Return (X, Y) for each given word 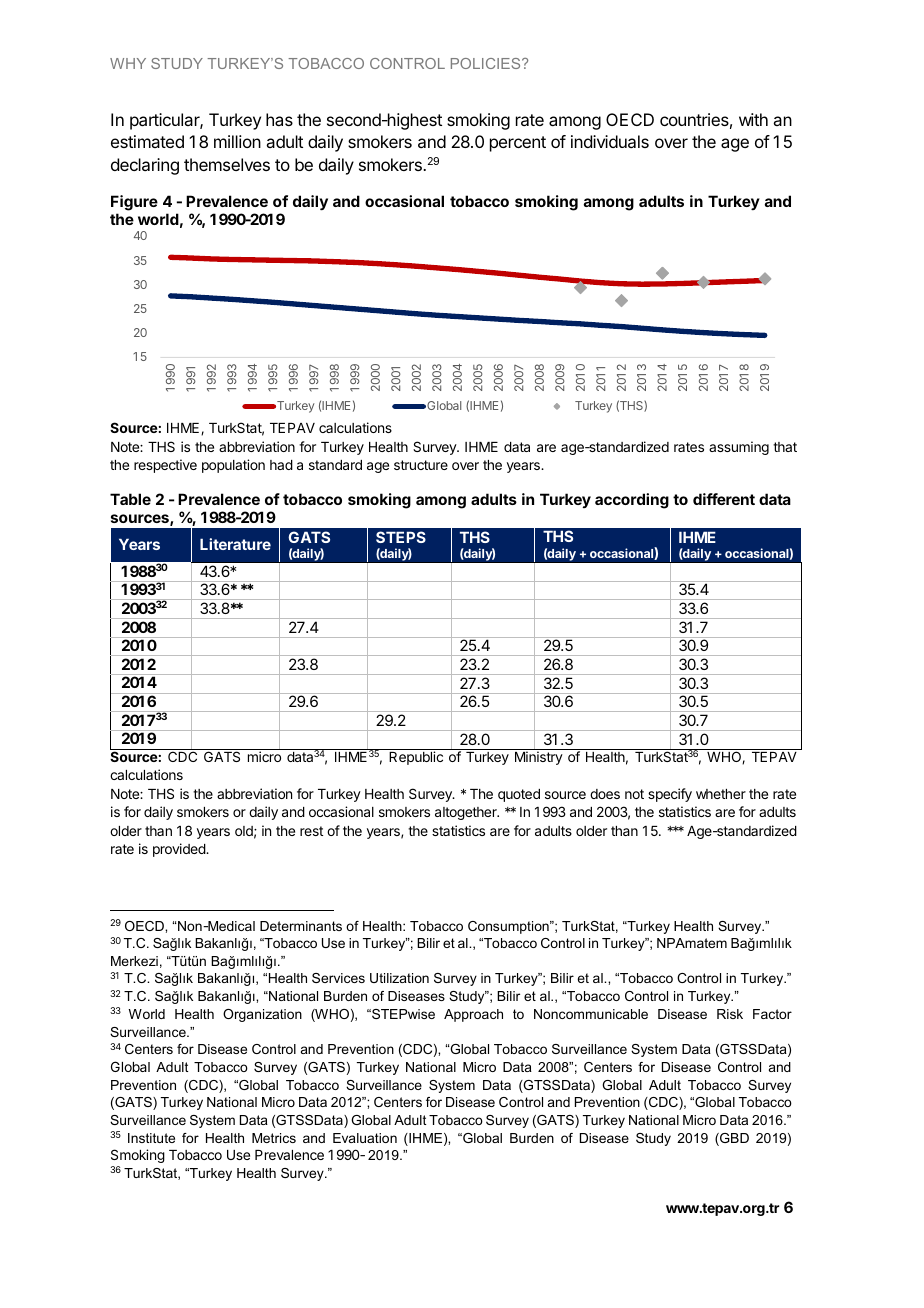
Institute (151, 1138)
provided (180, 850)
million (237, 141)
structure (421, 465)
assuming (739, 448)
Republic (416, 758)
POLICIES (487, 63)
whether (721, 794)
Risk (730, 1014)
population (233, 466)
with (753, 119)
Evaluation (365, 1138)
